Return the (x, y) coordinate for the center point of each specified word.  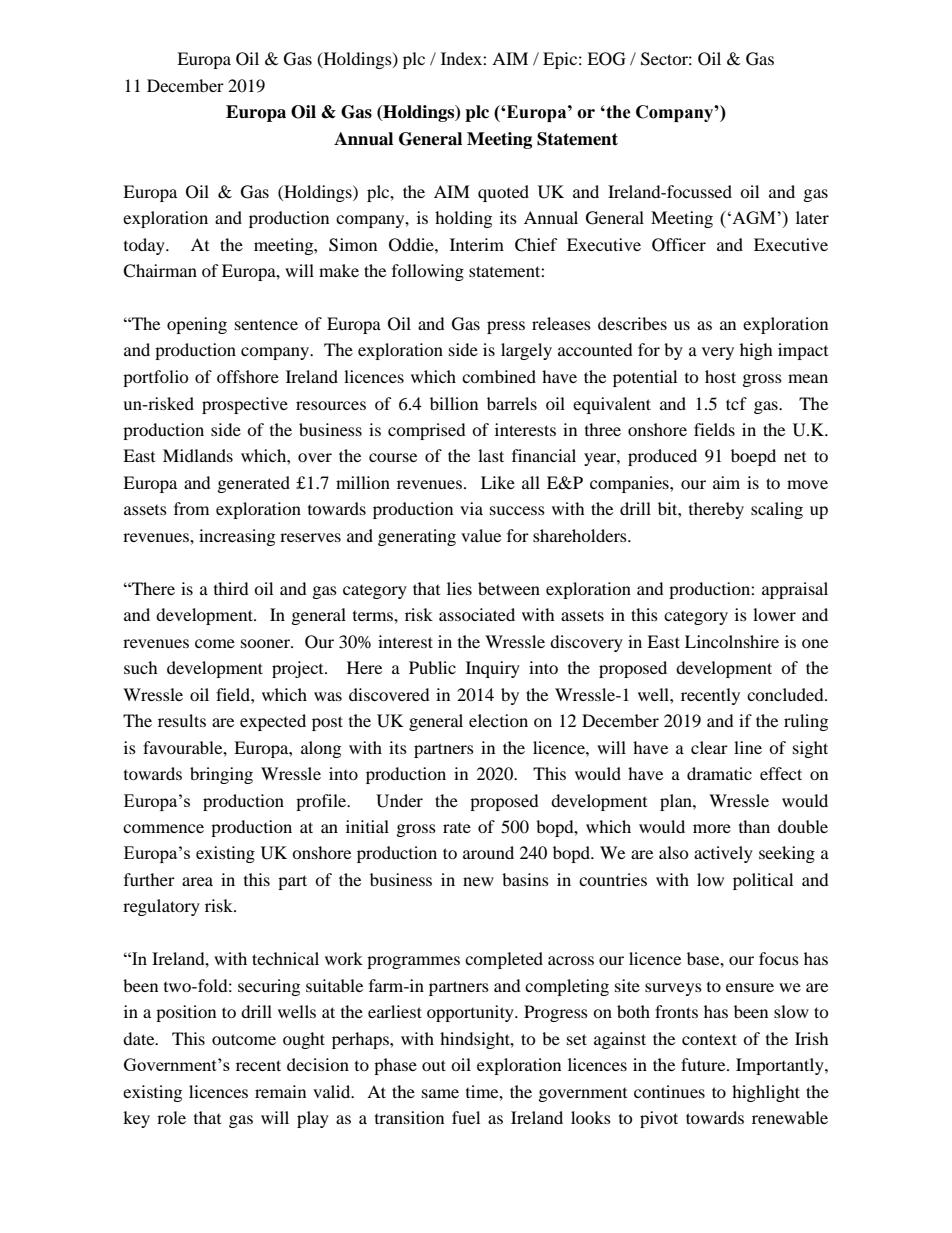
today (145, 246)
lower (774, 614)
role (171, 1117)
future (704, 1064)
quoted (503, 193)
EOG (606, 59)
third (231, 588)
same (440, 1093)
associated (477, 614)
